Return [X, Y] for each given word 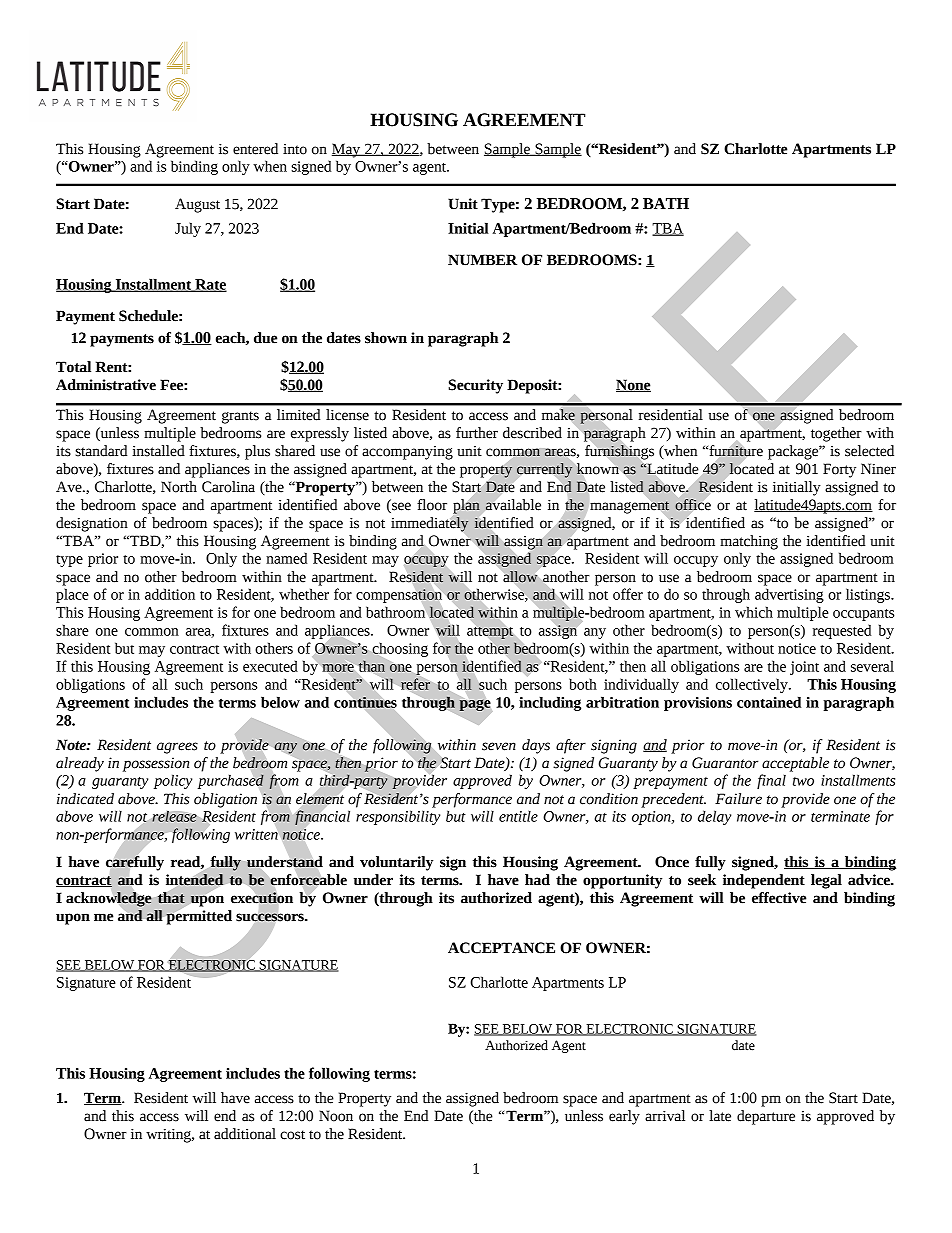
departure [766, 1117]
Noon [336, 1116]
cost [292, 1135]
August [197, 205]
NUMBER [482, 260]
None [633, 385]
